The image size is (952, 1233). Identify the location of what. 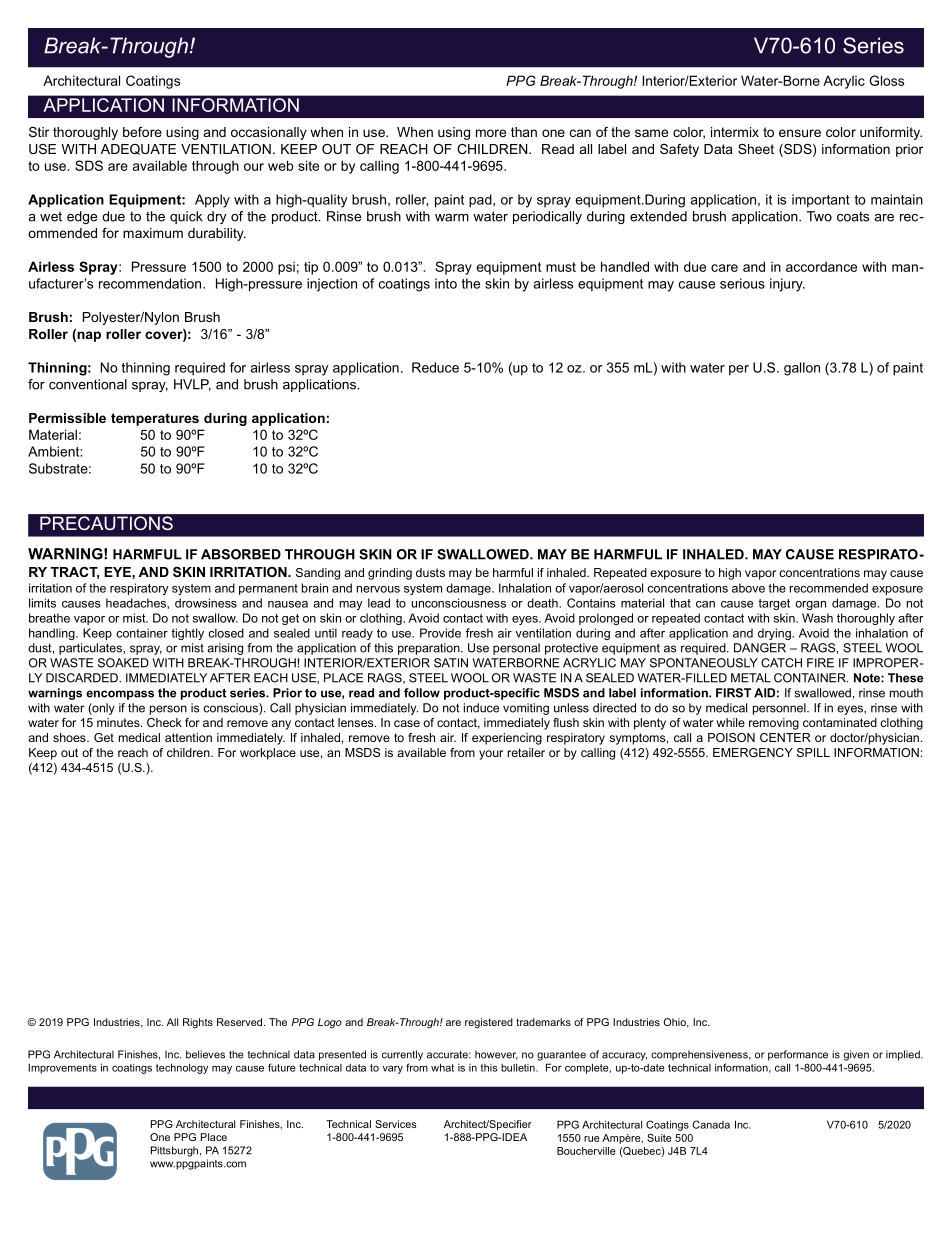
(442, 1067).
